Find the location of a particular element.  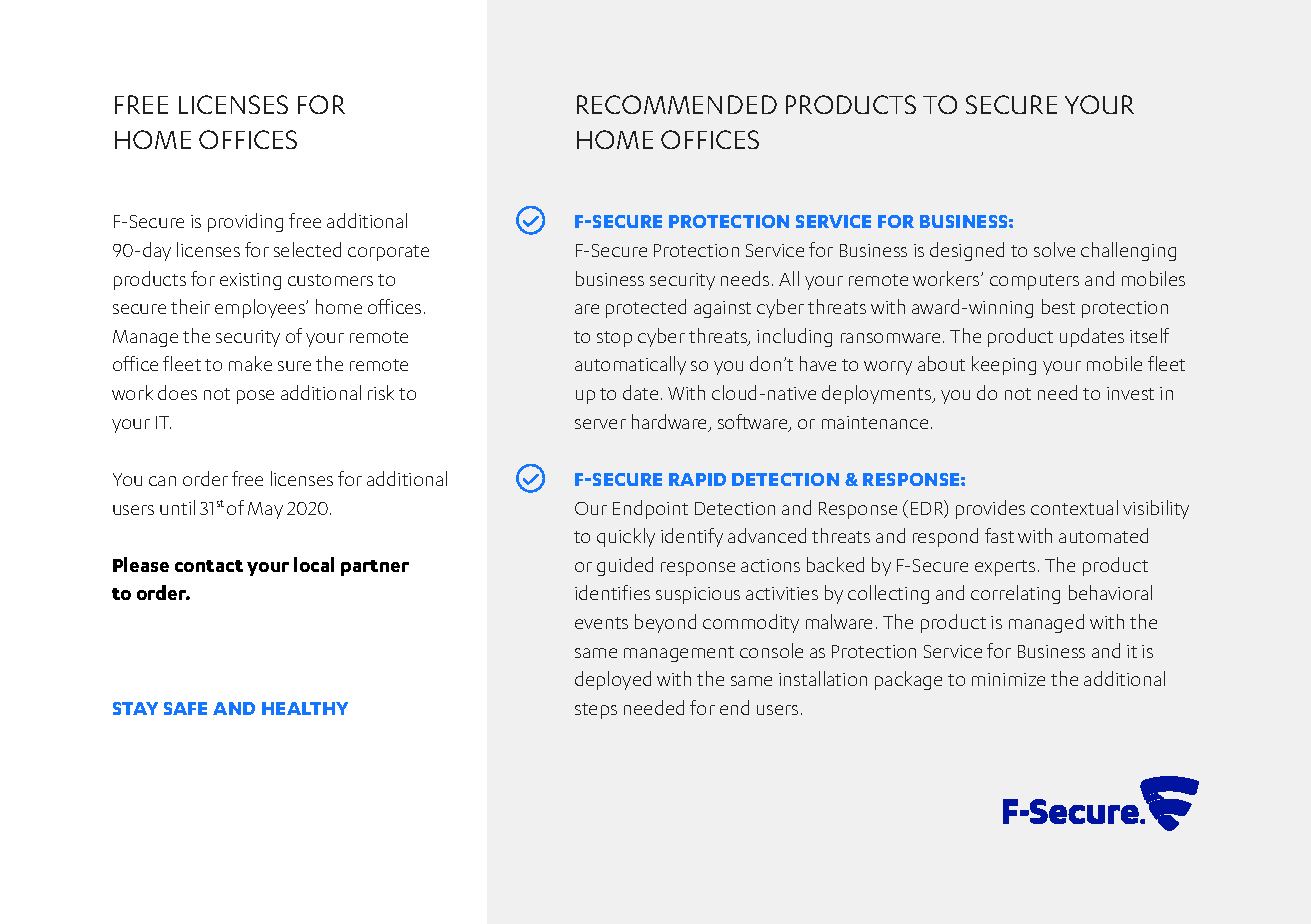

HEALTHY is located at coordinates (305, 708).
